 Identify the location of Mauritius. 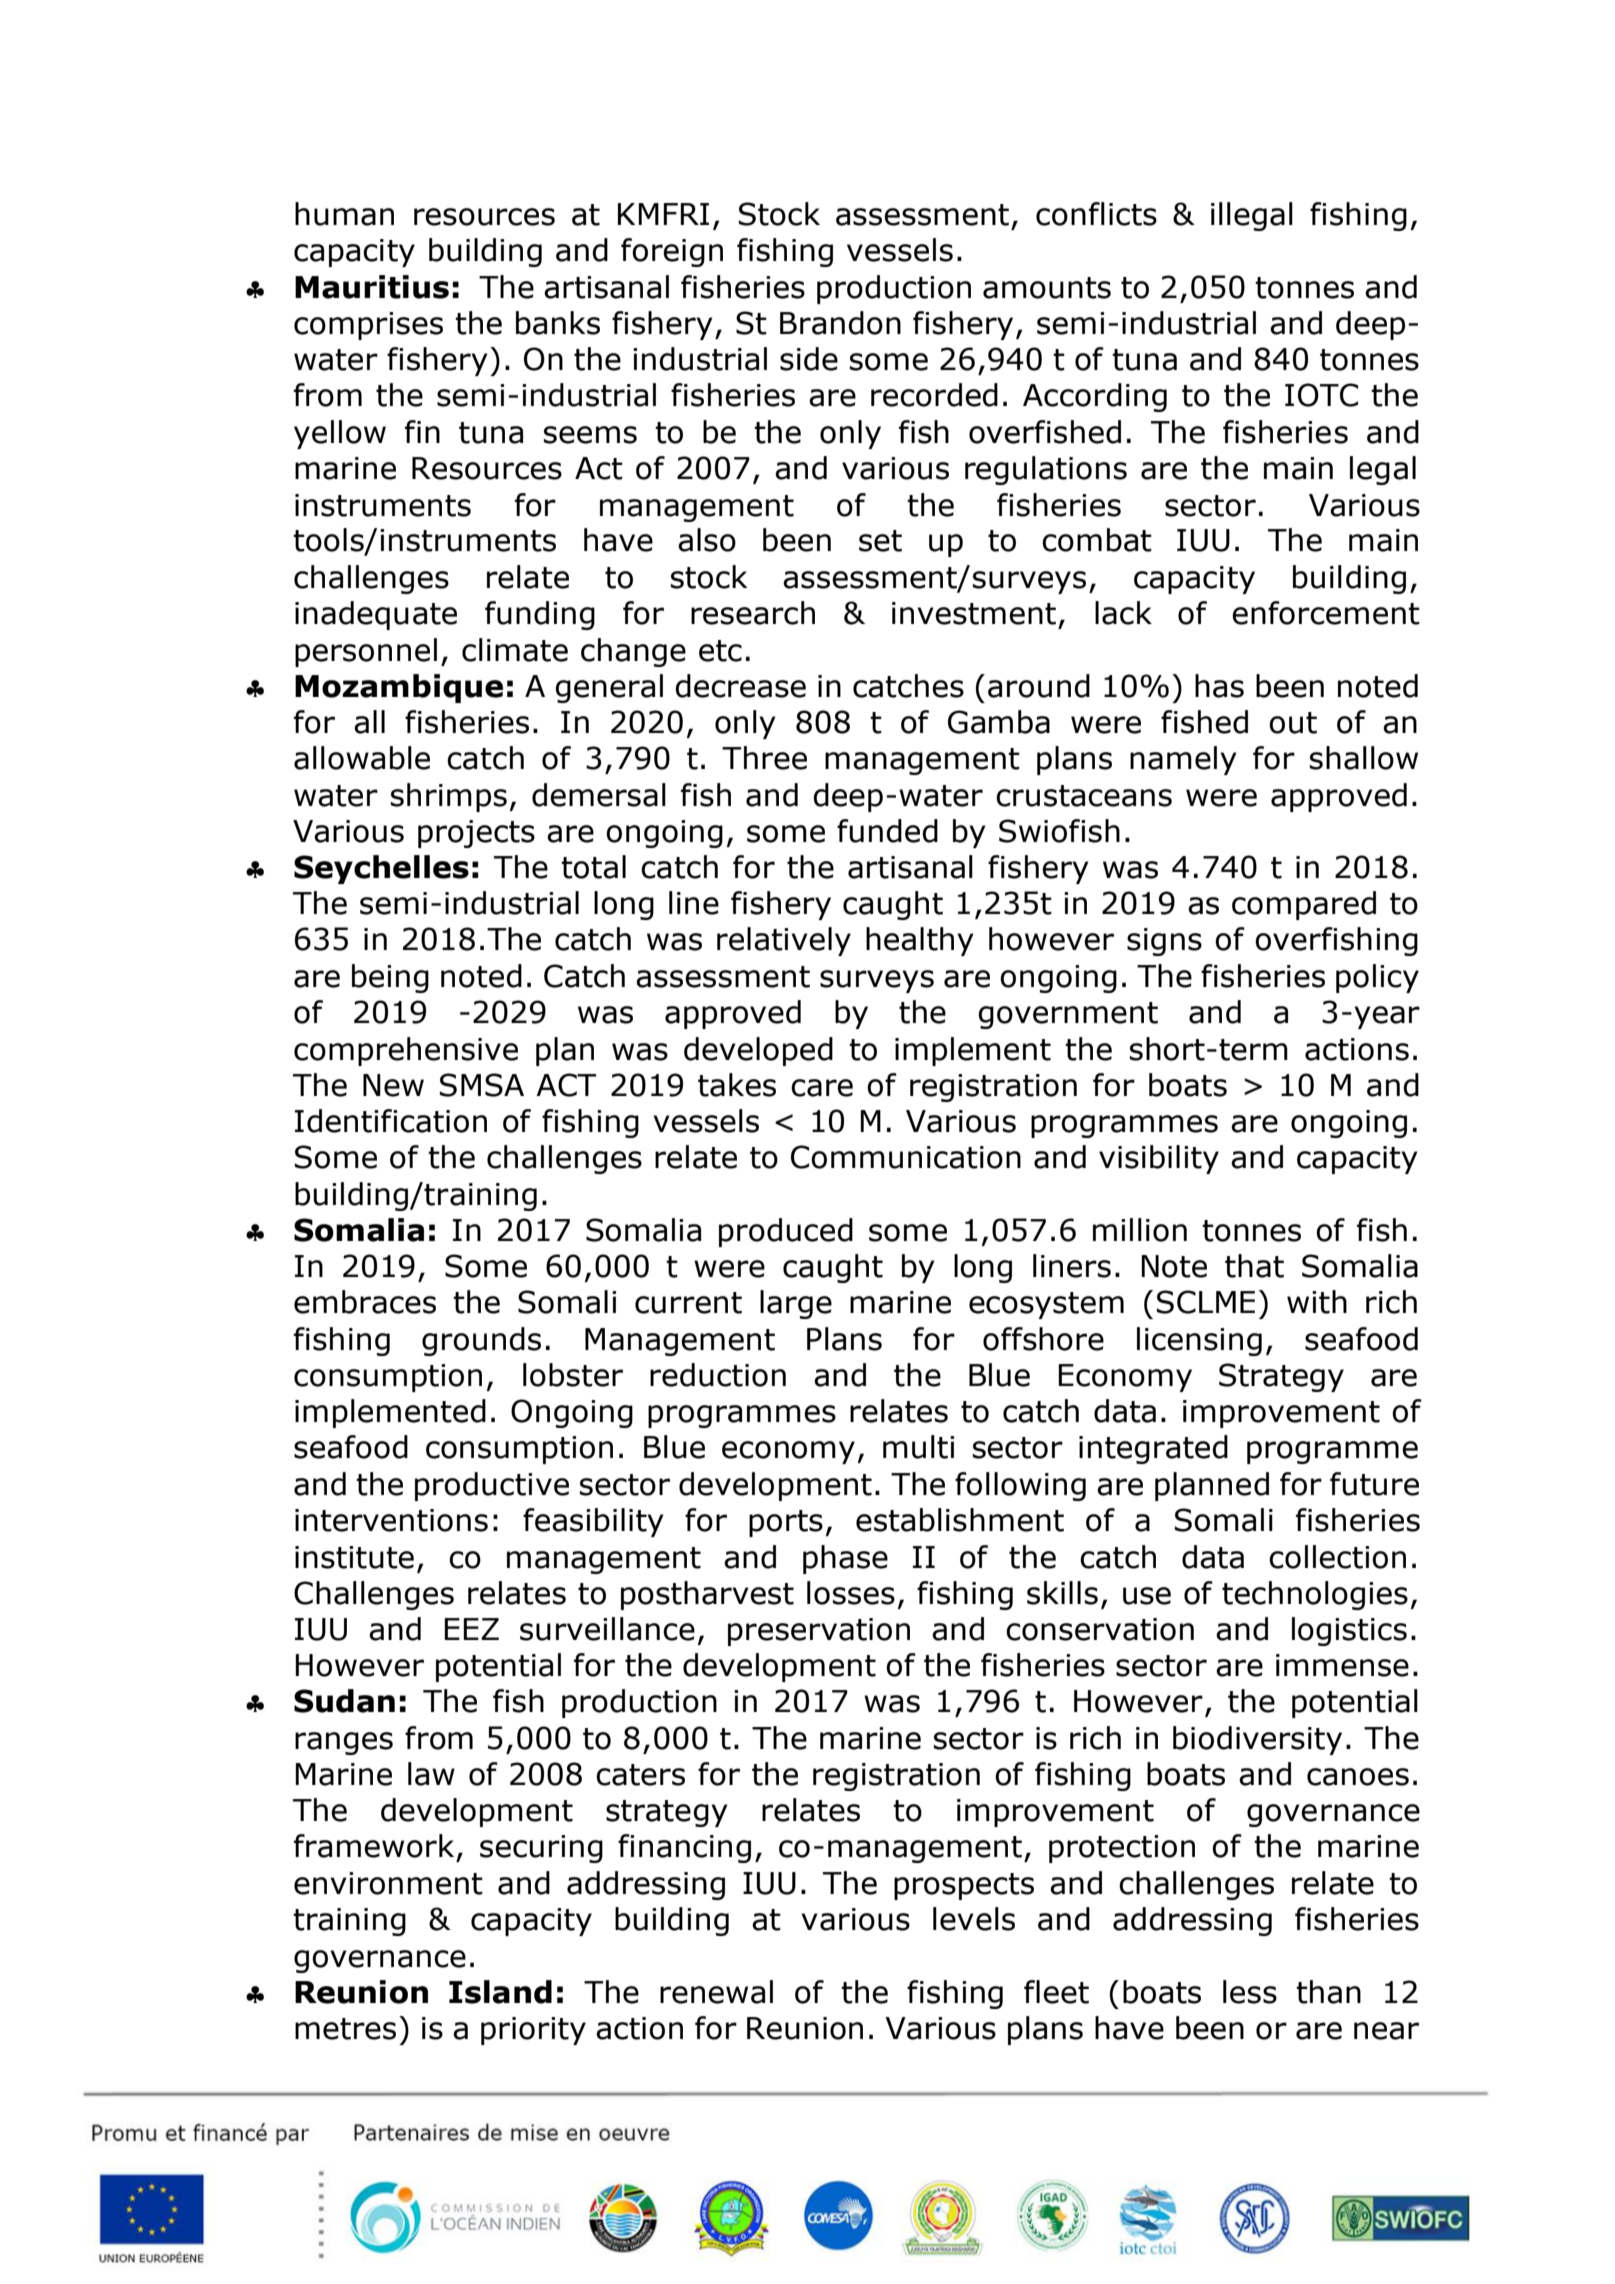
(372, 287).
